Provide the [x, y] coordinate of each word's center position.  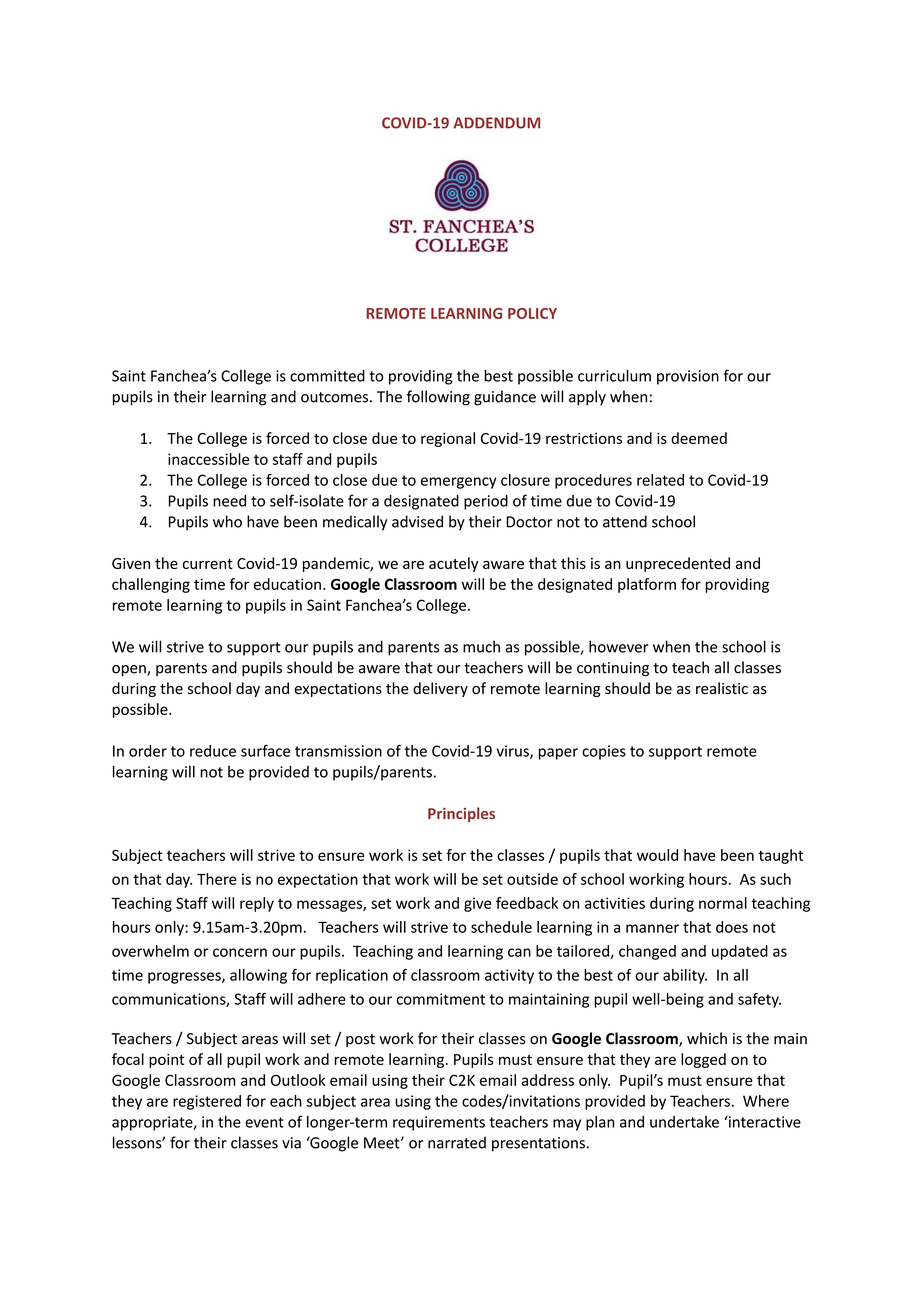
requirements [439, 1123]
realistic [722, 688]
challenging [151, 585]
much [481, 646]
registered [207, 1102]
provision [688, 377]
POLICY [532, 313]
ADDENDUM [496, 123]
